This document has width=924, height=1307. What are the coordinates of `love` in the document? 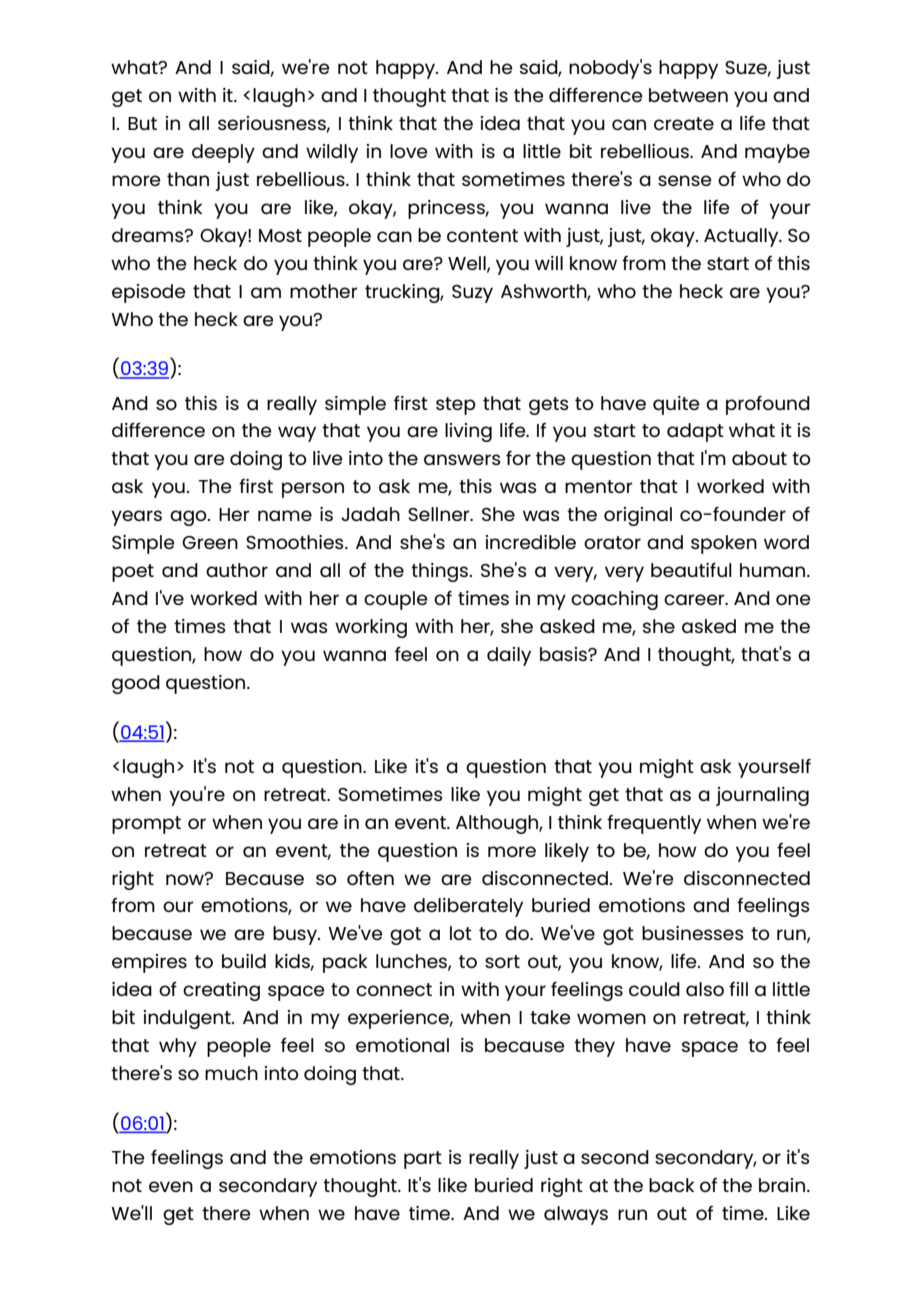 It's located at (408, 151).
